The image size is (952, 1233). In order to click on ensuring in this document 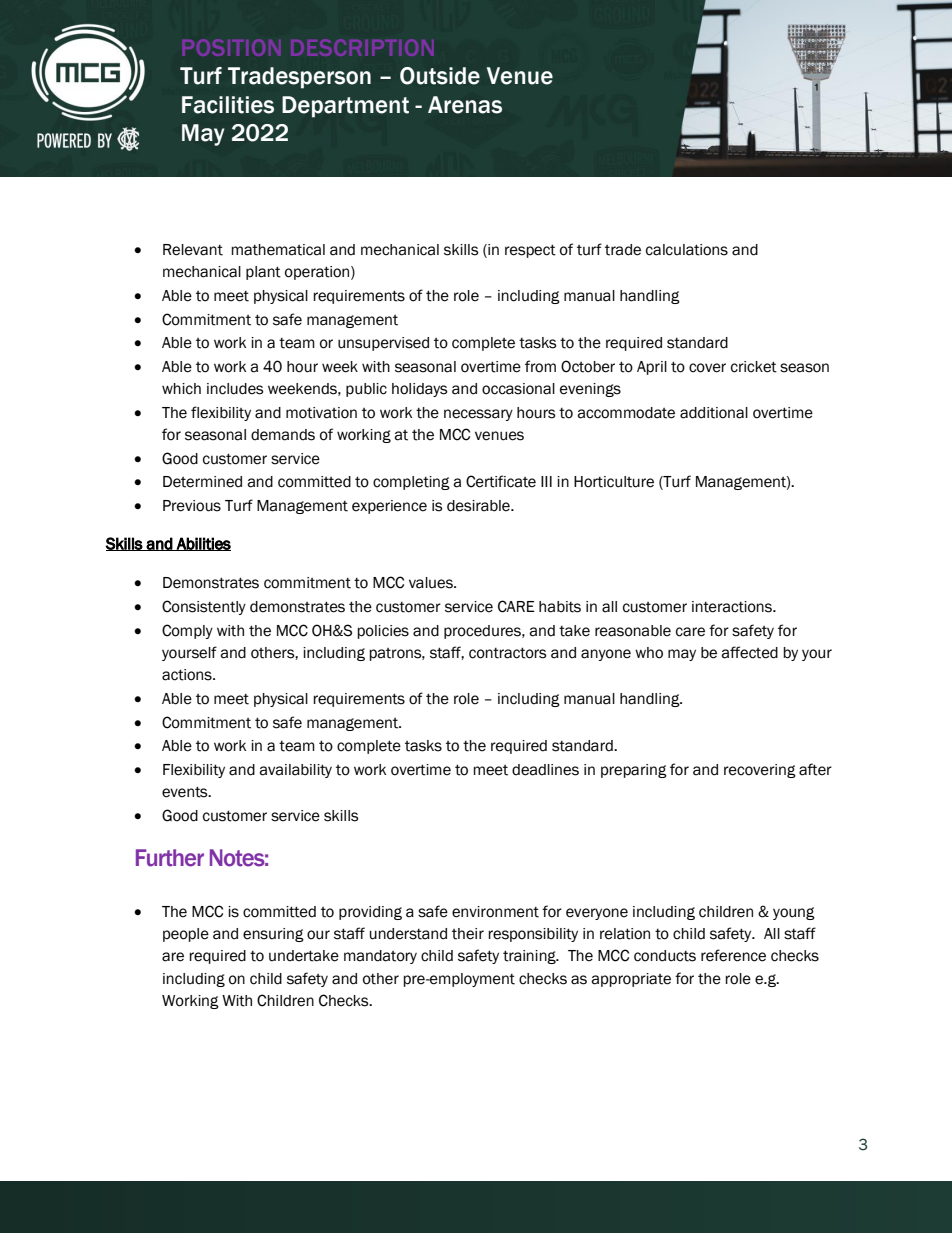, I will do `click(273, 935)`.
